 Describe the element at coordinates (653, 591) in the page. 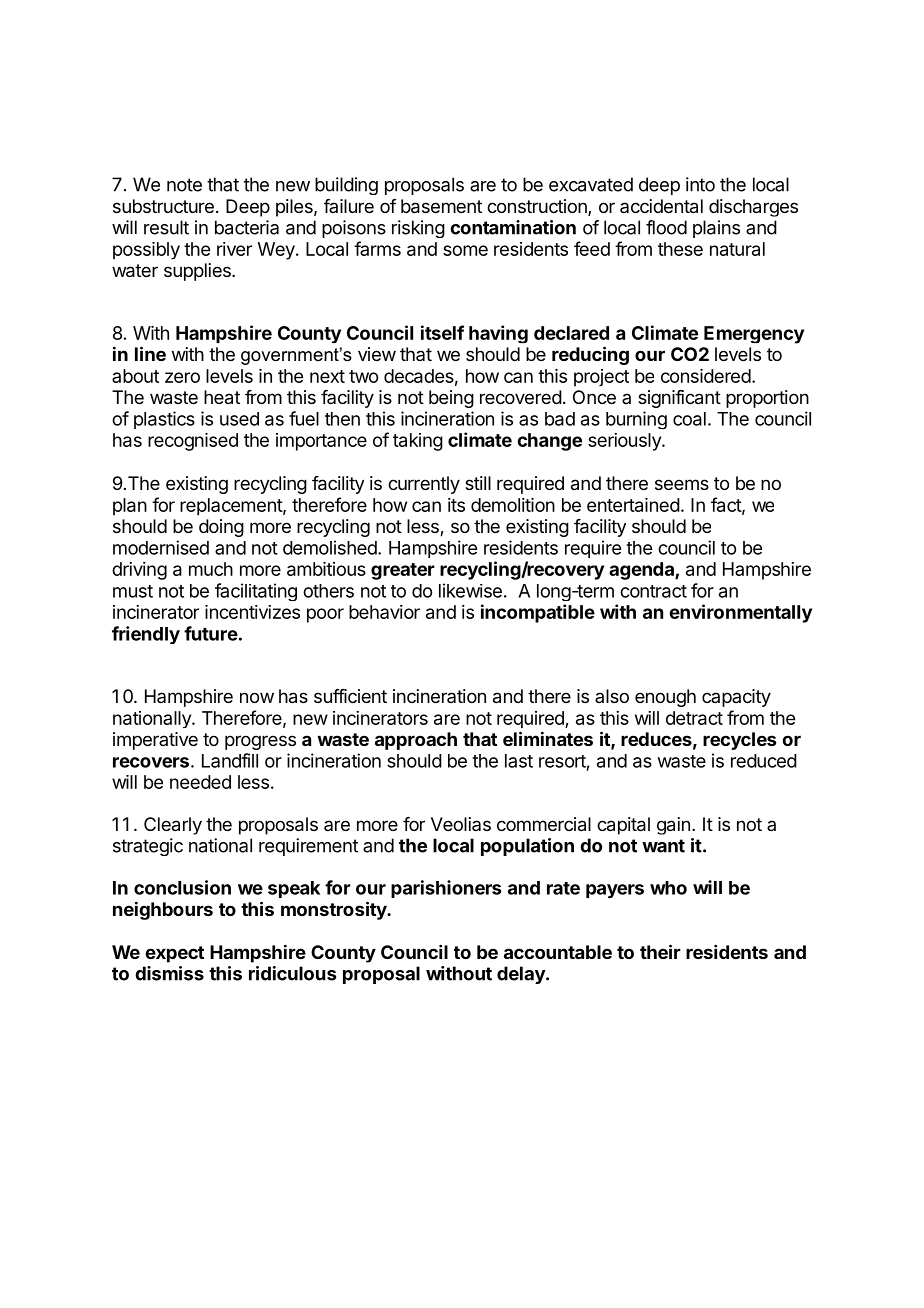

I see `contract` at that location.
